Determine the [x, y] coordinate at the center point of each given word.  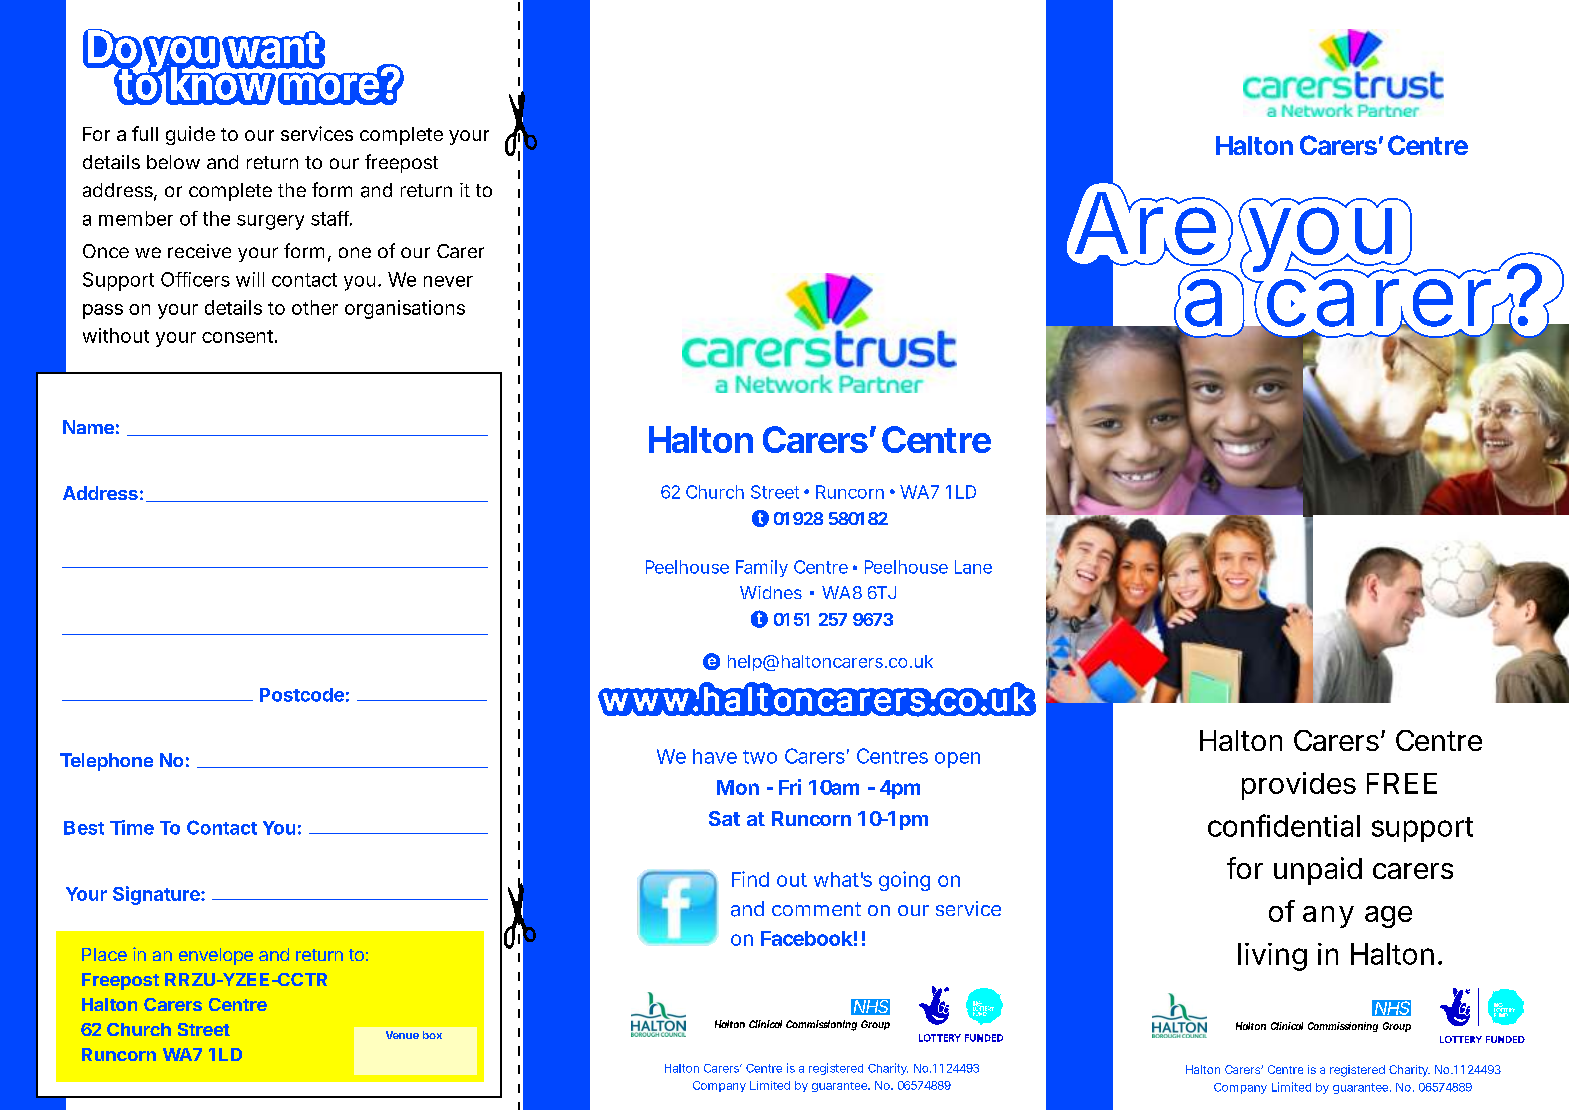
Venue [402, 1035]
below [173, 162]
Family [762, 568]
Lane [973, 567]
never [448, 281]
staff [331, 218]
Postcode [302, 695]
